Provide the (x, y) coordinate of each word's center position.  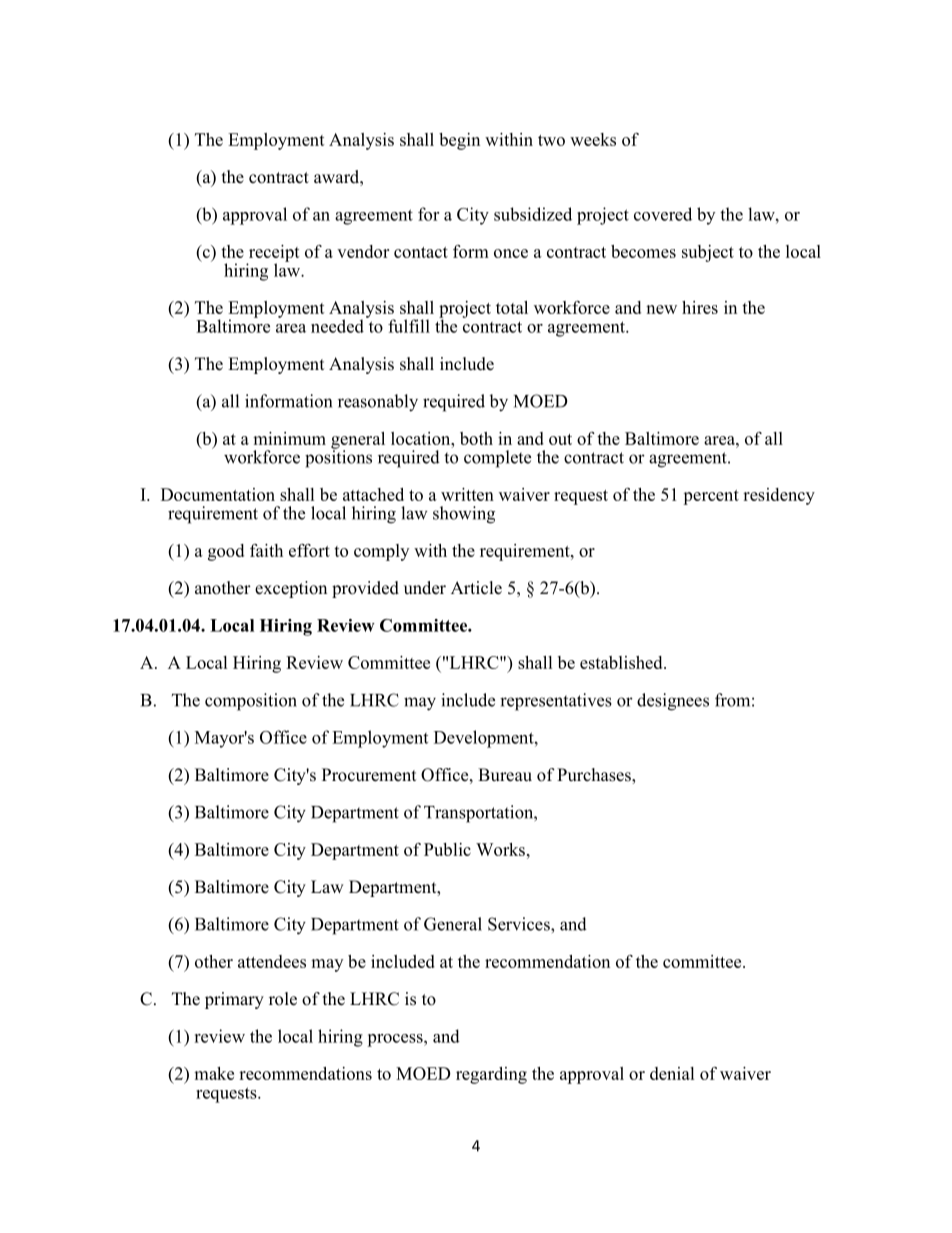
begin (459, 141)
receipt (273, 254)
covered (663, 214)
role (283, 999)
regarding (491, 1075)
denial (672, 1073)
